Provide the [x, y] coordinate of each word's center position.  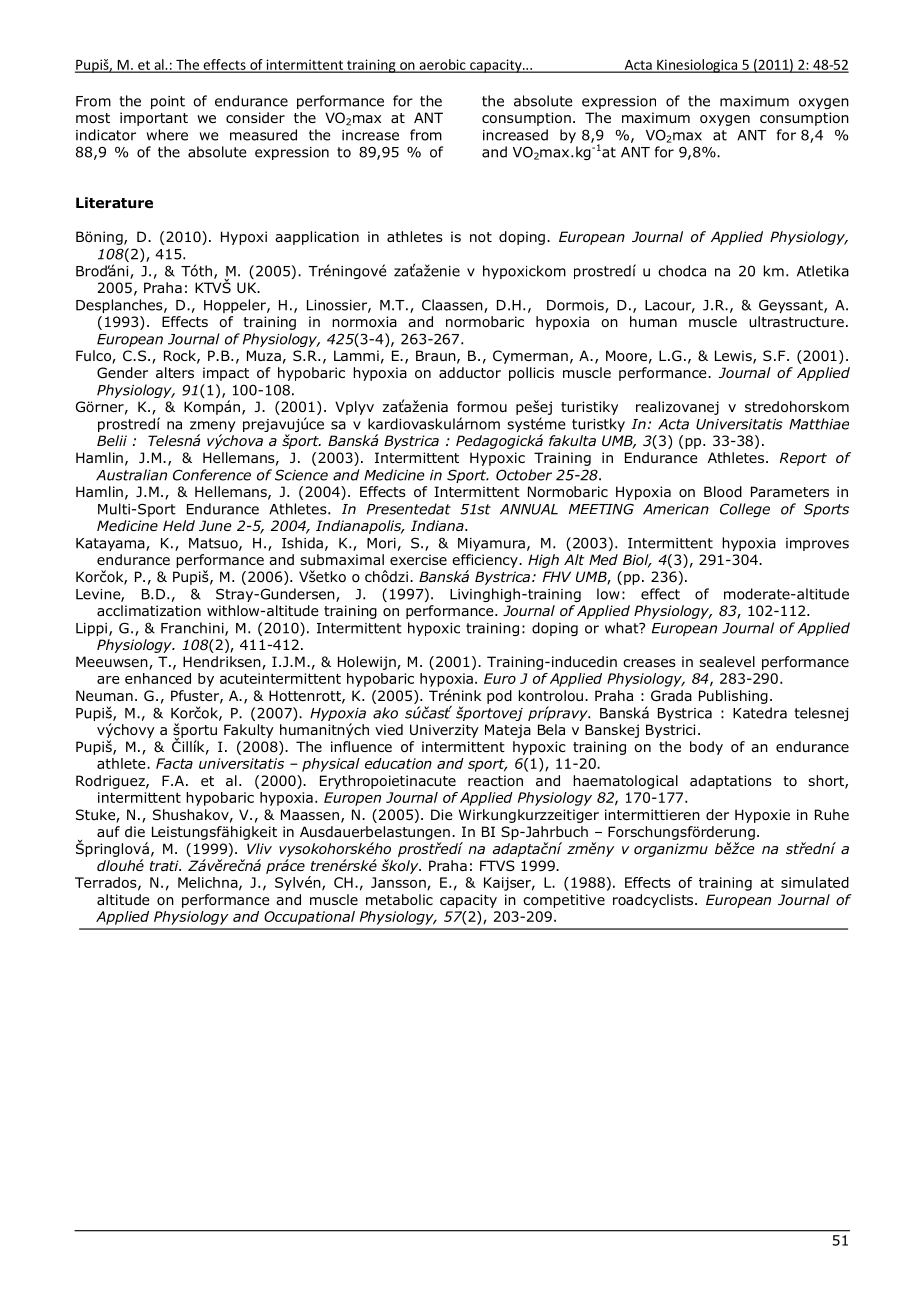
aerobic [442, 65]
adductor [470, 373]
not [481, 237]
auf [108, 831]
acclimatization [149, 611]
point [168, 102]
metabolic [399, 900]
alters [175, 372]
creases [649, 663]
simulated [815, 882]
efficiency [486, 561]
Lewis [734, 357]
